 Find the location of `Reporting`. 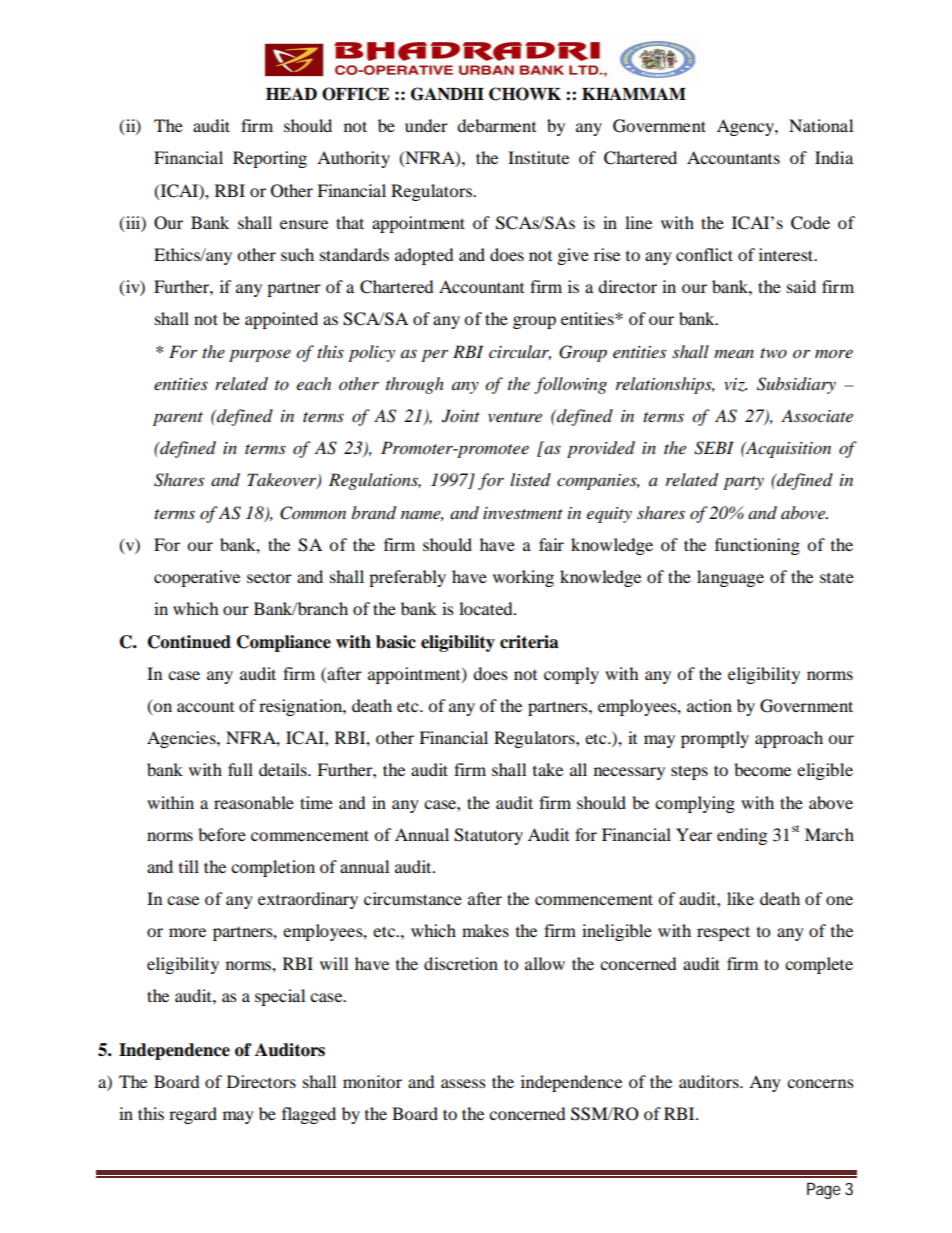

Reporting is located at coordinates (270, 159).
